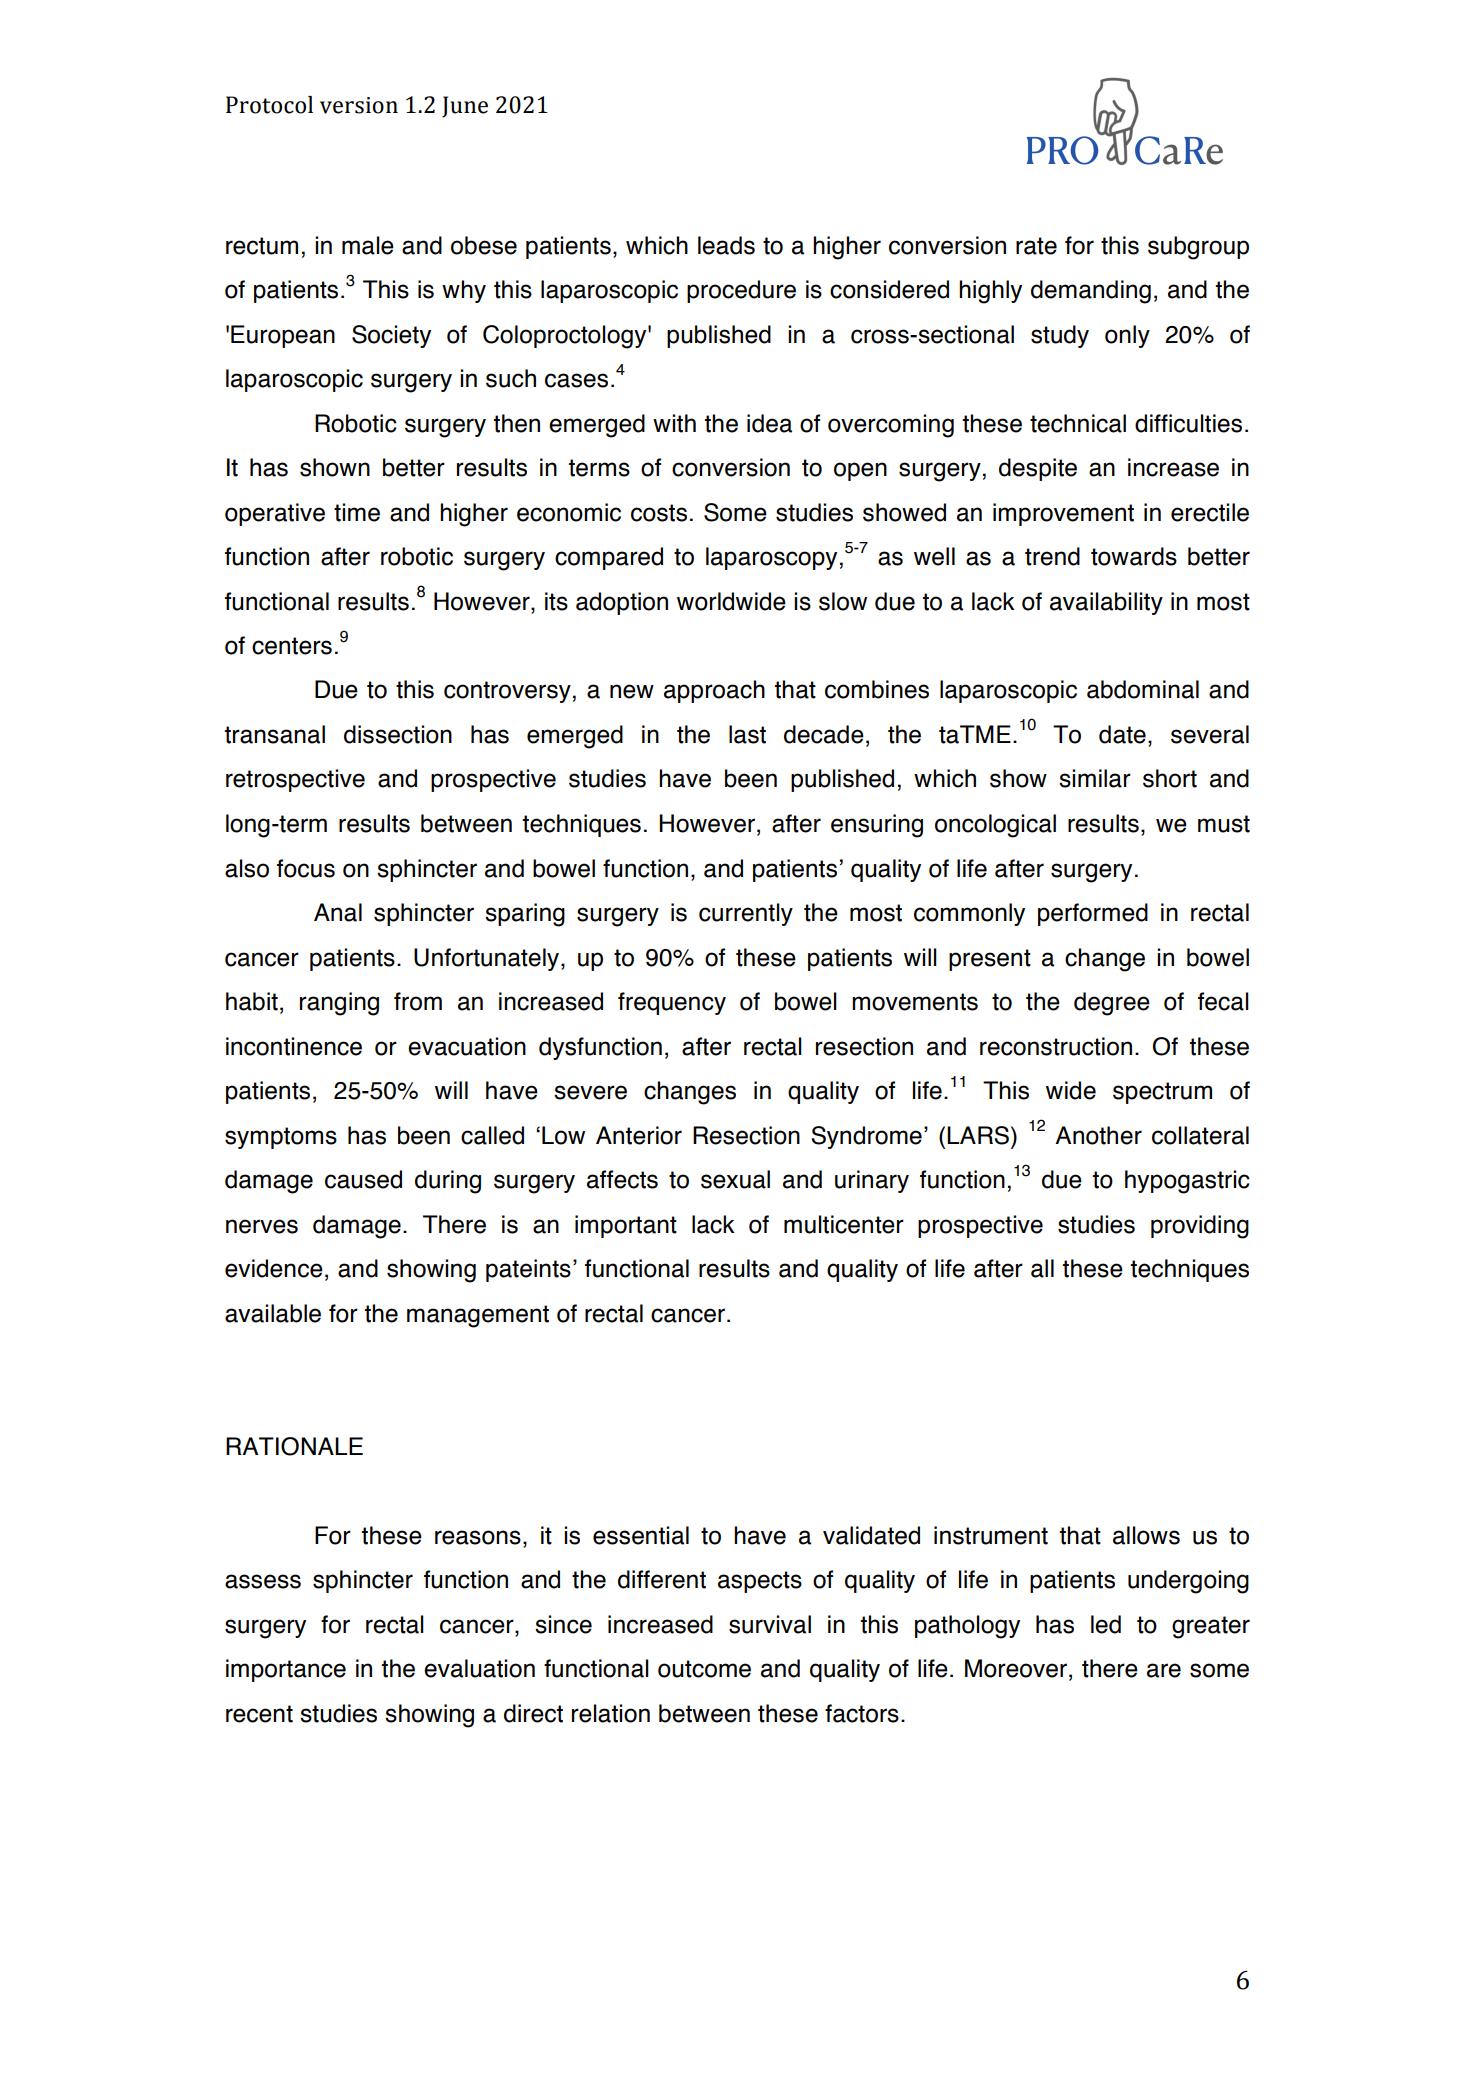 The image size is (1471, 2080). I want to click on laparoscopy, so click(771, 558).
